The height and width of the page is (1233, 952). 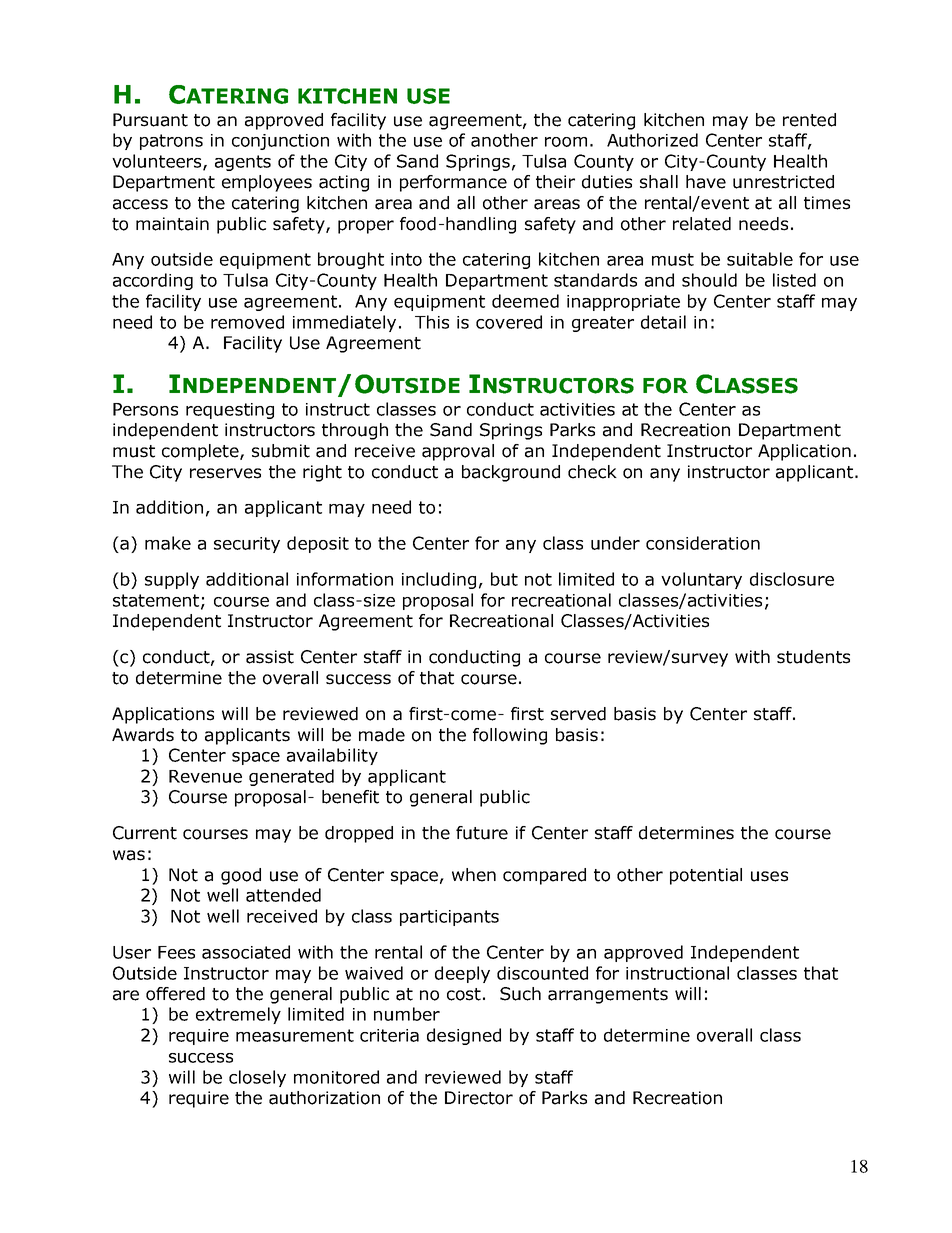 I want to click on detail, so click(x=663, y=322).
